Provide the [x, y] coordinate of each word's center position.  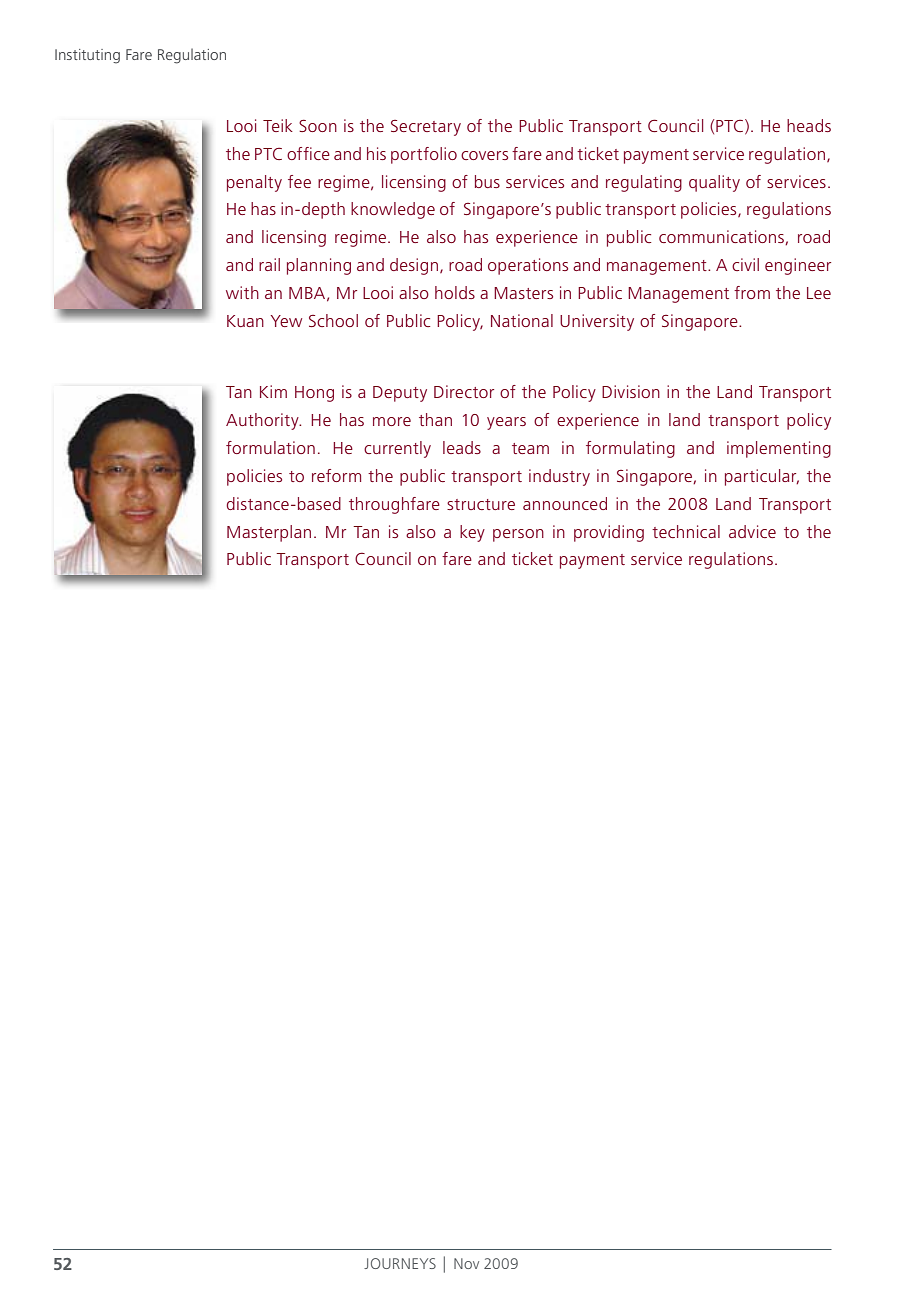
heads [809, 125]
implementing [779, 449]
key [472, 533]
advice [752, 531]
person [518, 535]
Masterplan [269, 533]
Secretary [426, 128]
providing [609, 533]
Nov [466, 1263]
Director [464, 391]
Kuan [245, 321]
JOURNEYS [400, 1263]
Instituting [87, 56]
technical [686, 531]
